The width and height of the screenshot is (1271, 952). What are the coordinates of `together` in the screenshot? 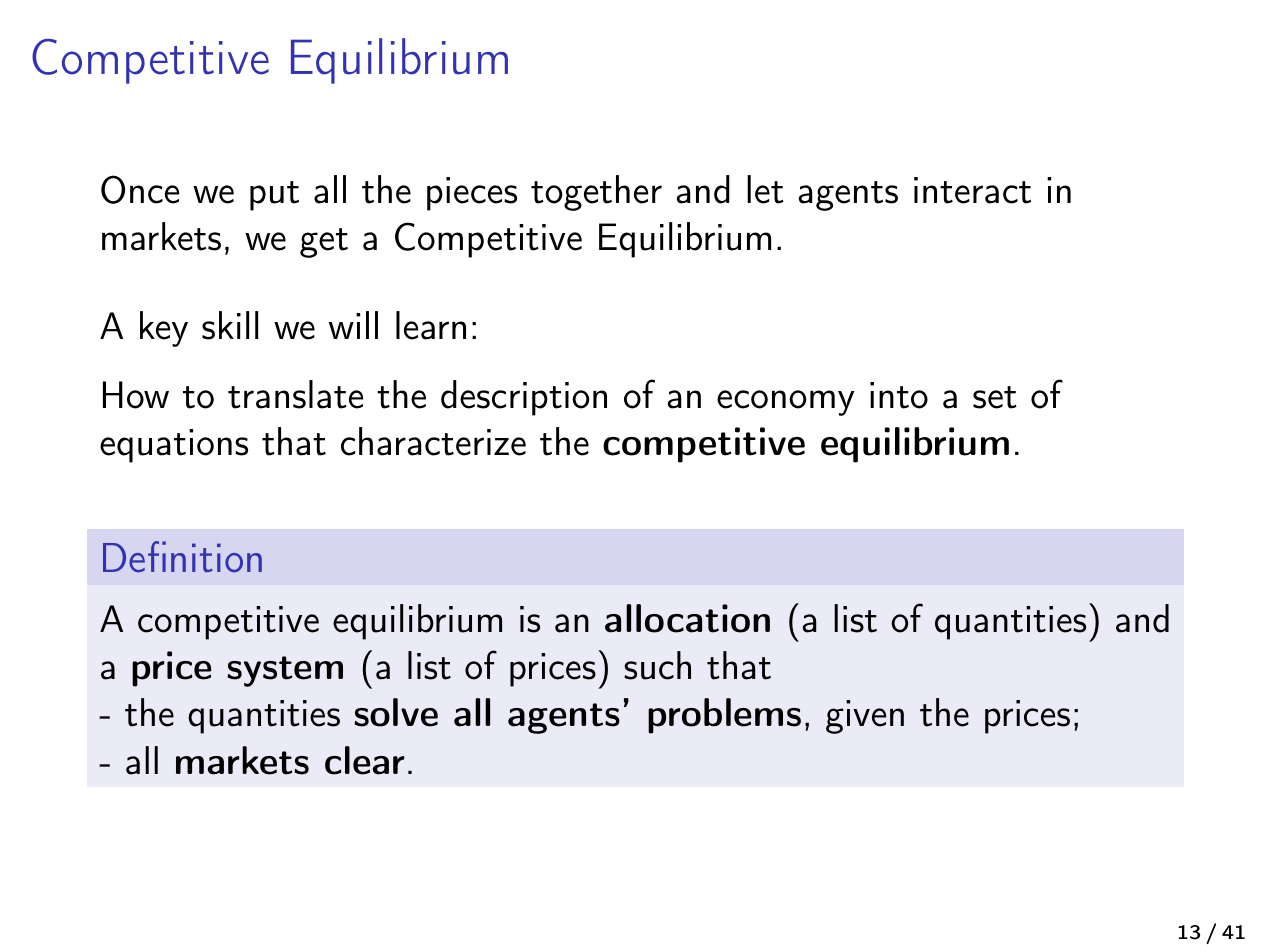 It's located at (596, 193).
